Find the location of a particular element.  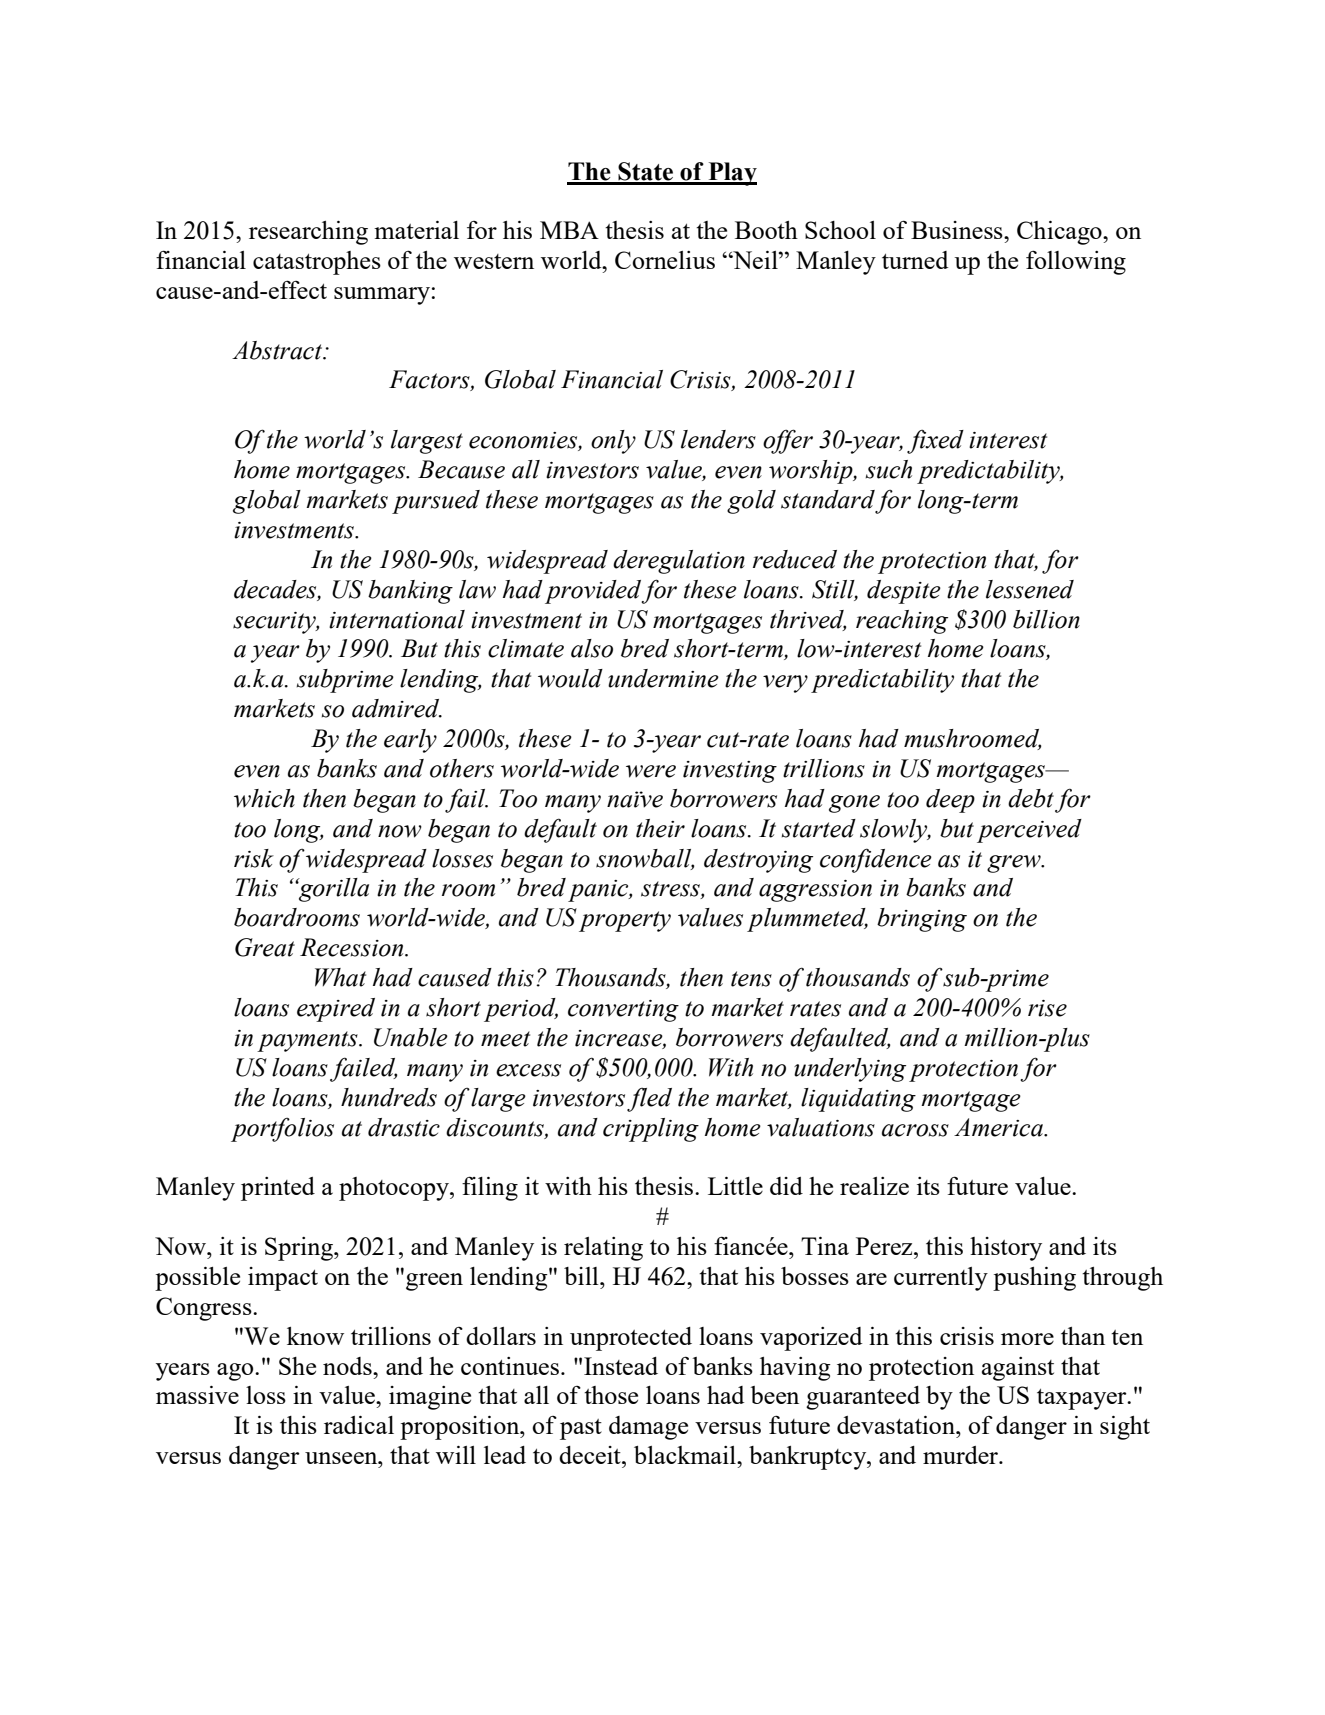

radical is located at coordinates (359, 1425).
